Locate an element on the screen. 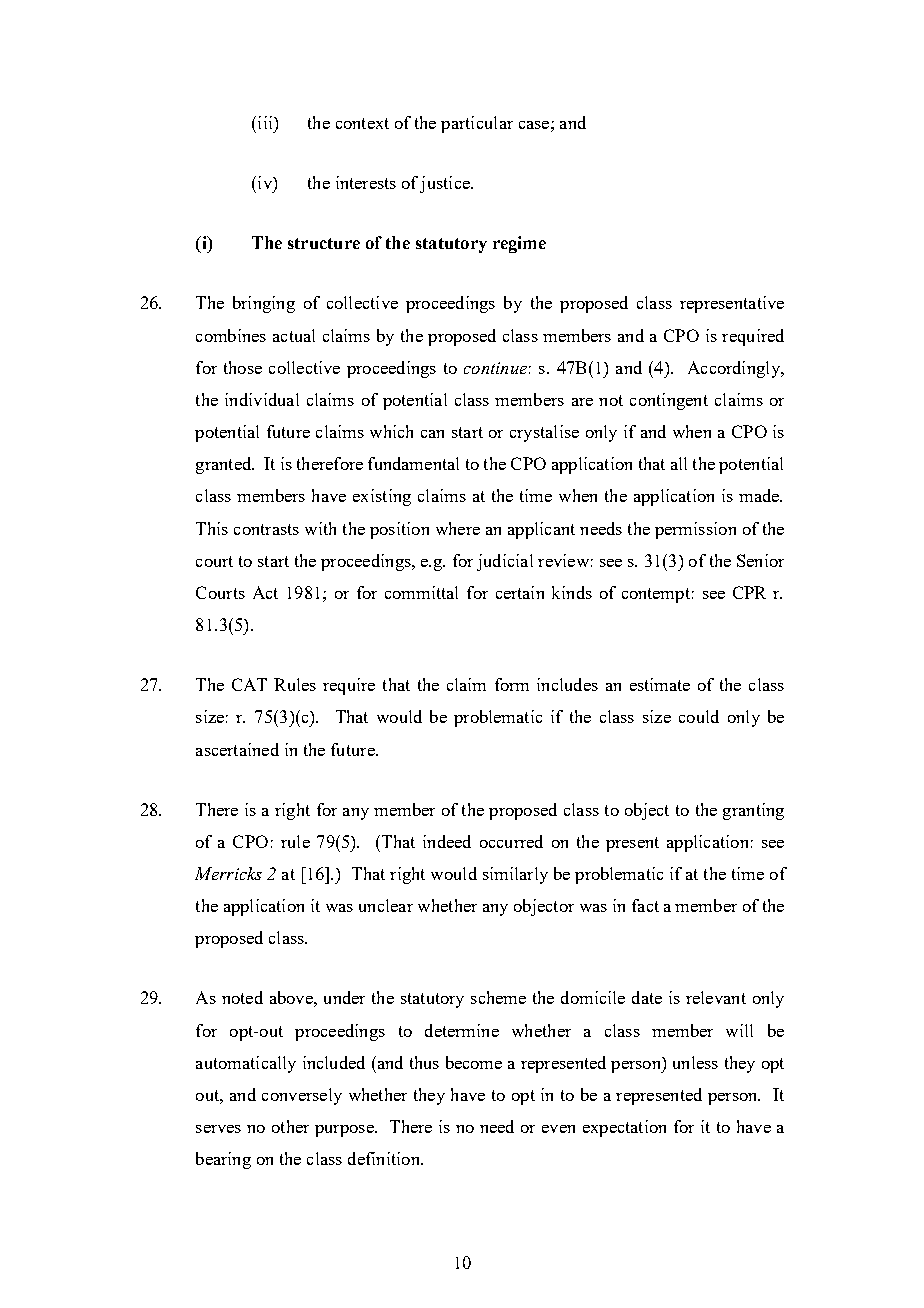 The image size is (924, 1308). contrasts is located at coordinates (266, 529).
